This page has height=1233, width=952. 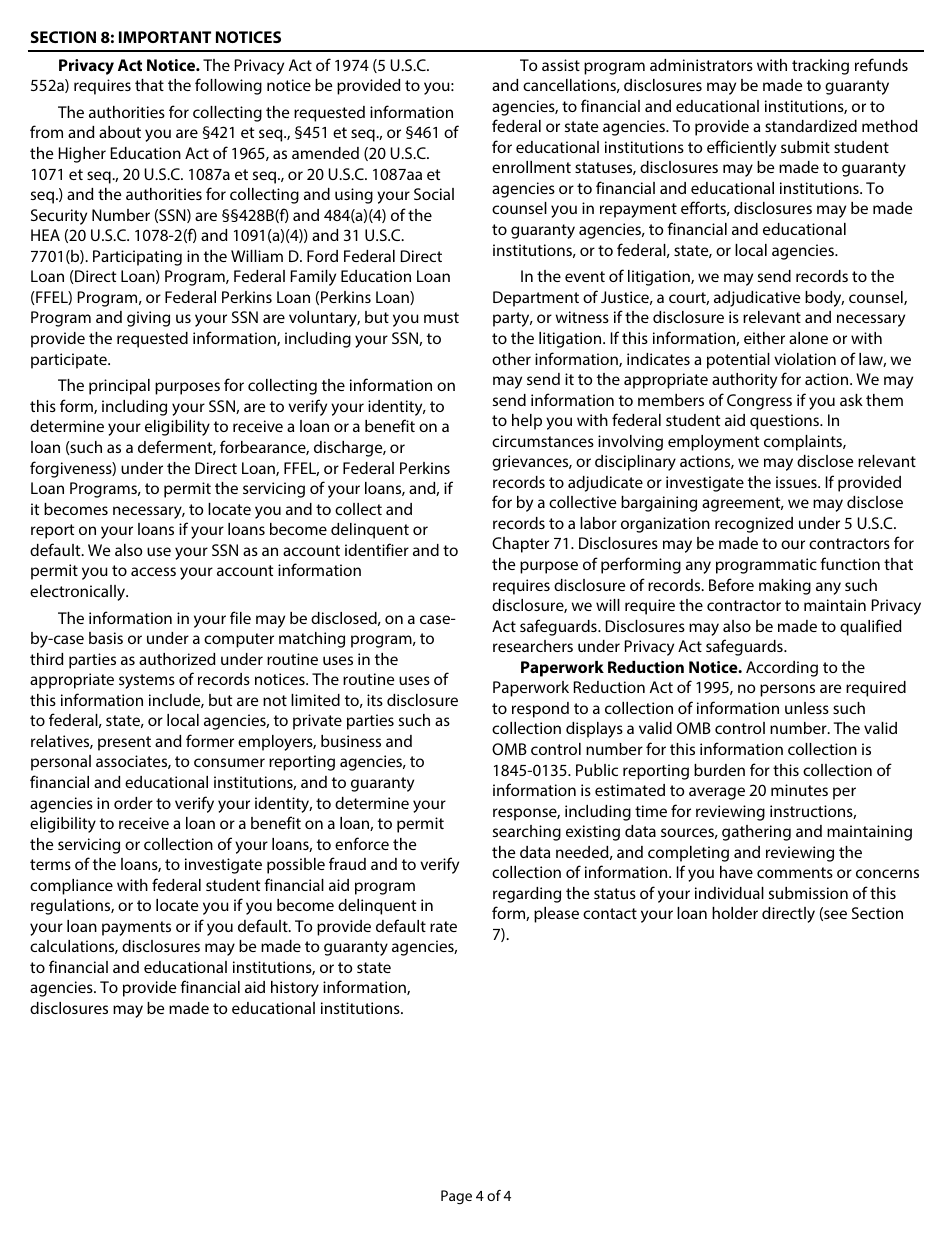 I want to click on assist, so click(x=561, y=65).
